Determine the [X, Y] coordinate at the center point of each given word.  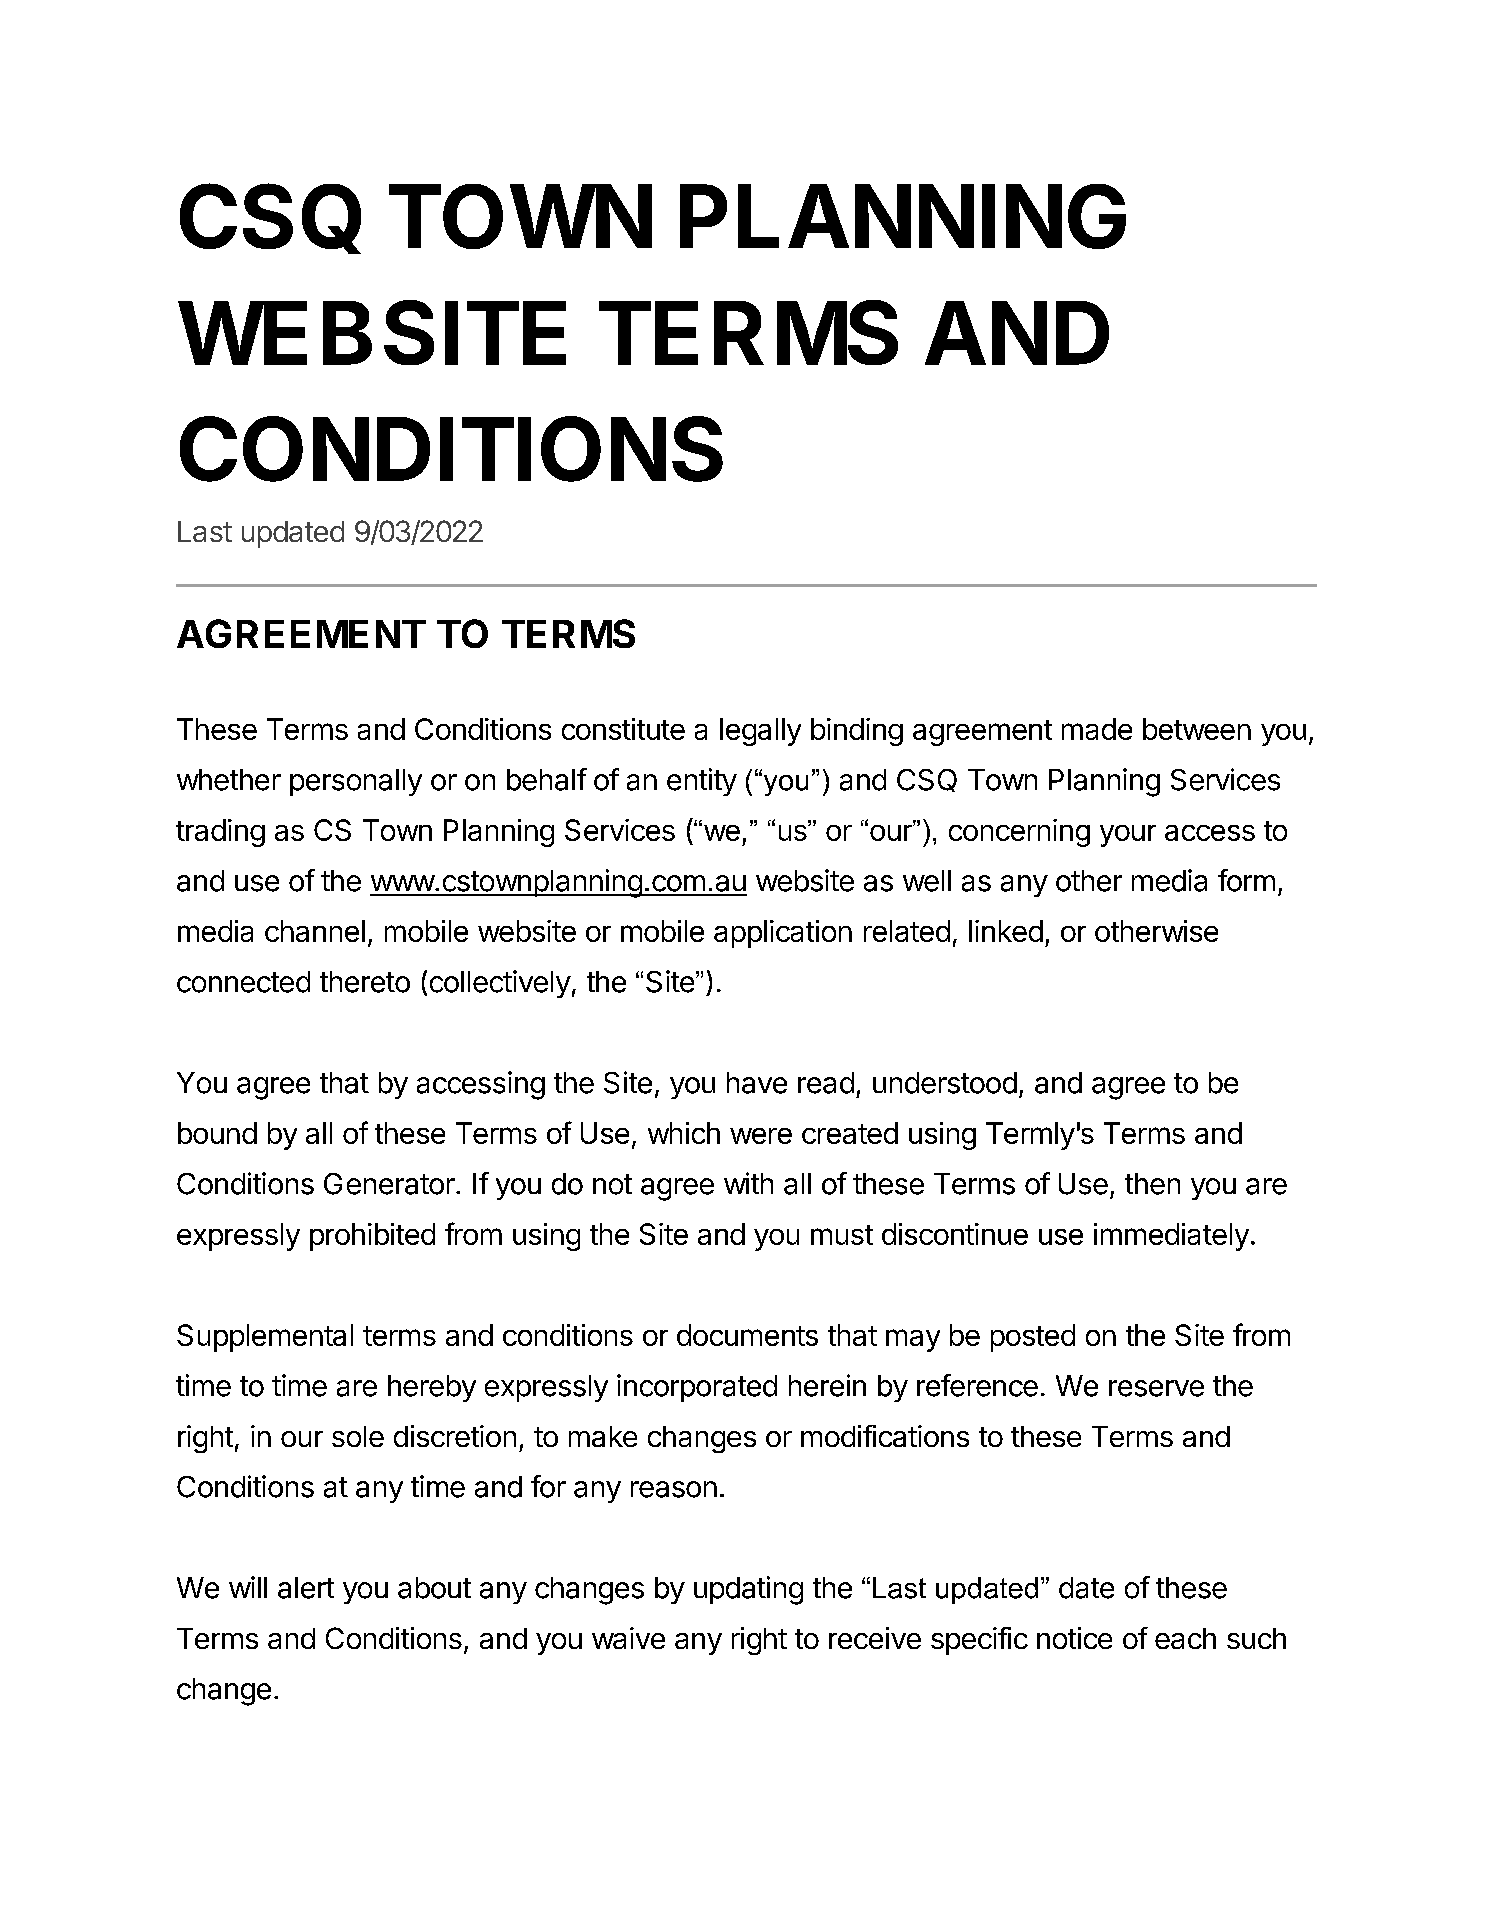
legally [760, 732]
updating [748, 1590]
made [1097, 729]
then [1152, 1184]
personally [356, 782]
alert [306, 1588]
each [1185, 1638]
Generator [390, 1184]
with [748, 1183]
